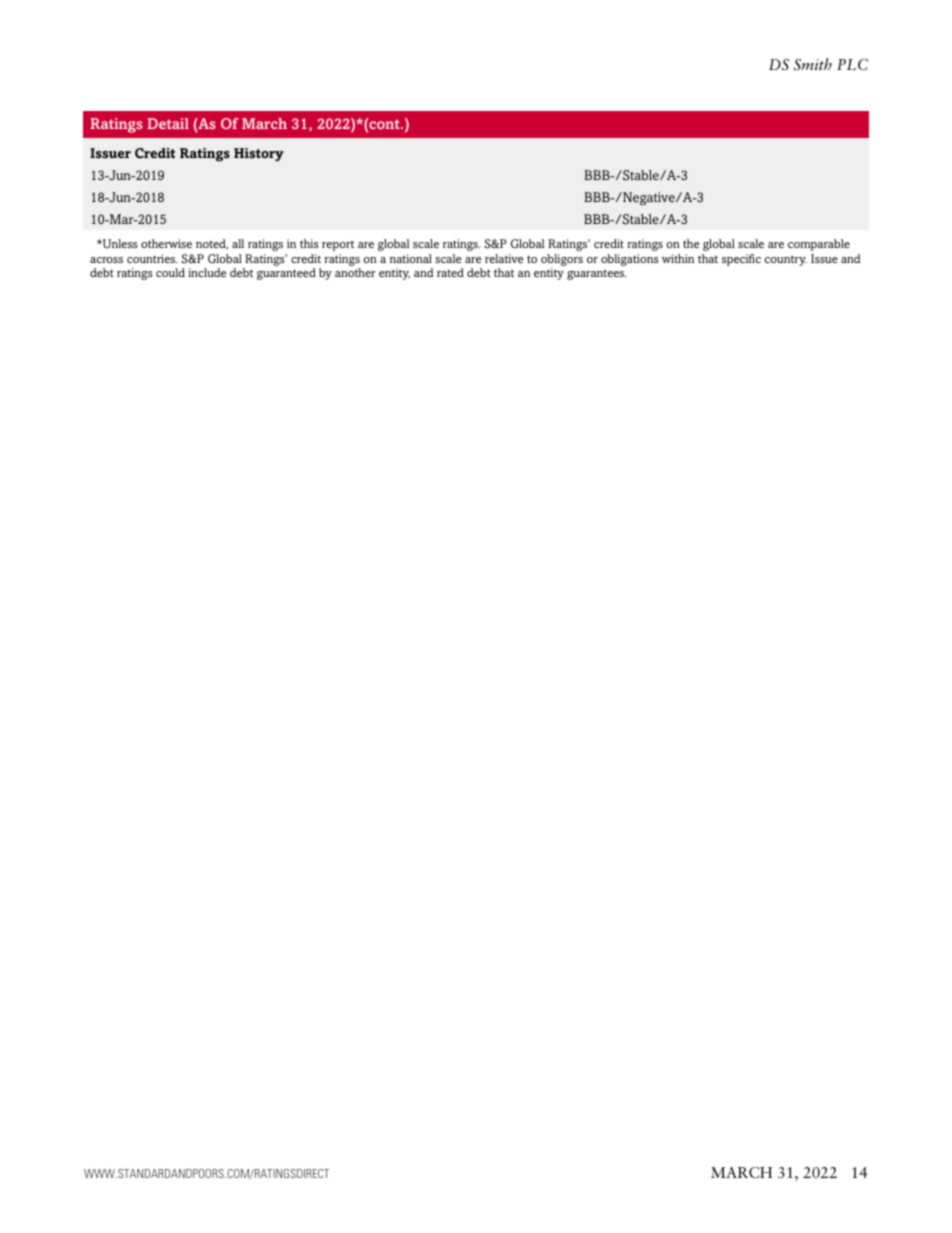 The image size is (952, 1233). I want to click on relative, so click(504, 258).
